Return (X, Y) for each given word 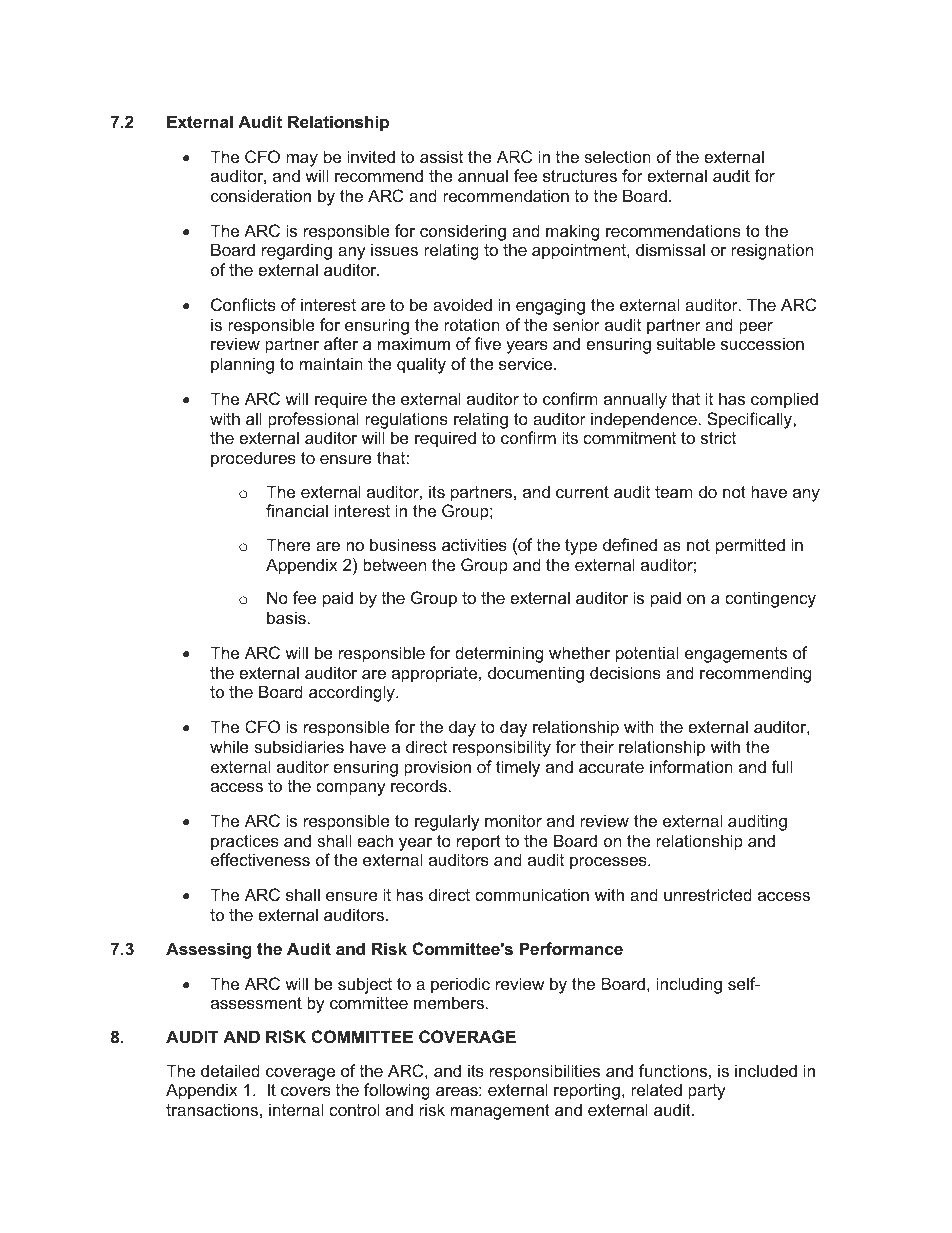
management (500, 1112)
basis (286, 617)
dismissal (670, 249)
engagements (736, 655)
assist (441, 156)
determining (499, 654)
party (707, 1092)
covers (306, 1091)
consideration (261, 195)
